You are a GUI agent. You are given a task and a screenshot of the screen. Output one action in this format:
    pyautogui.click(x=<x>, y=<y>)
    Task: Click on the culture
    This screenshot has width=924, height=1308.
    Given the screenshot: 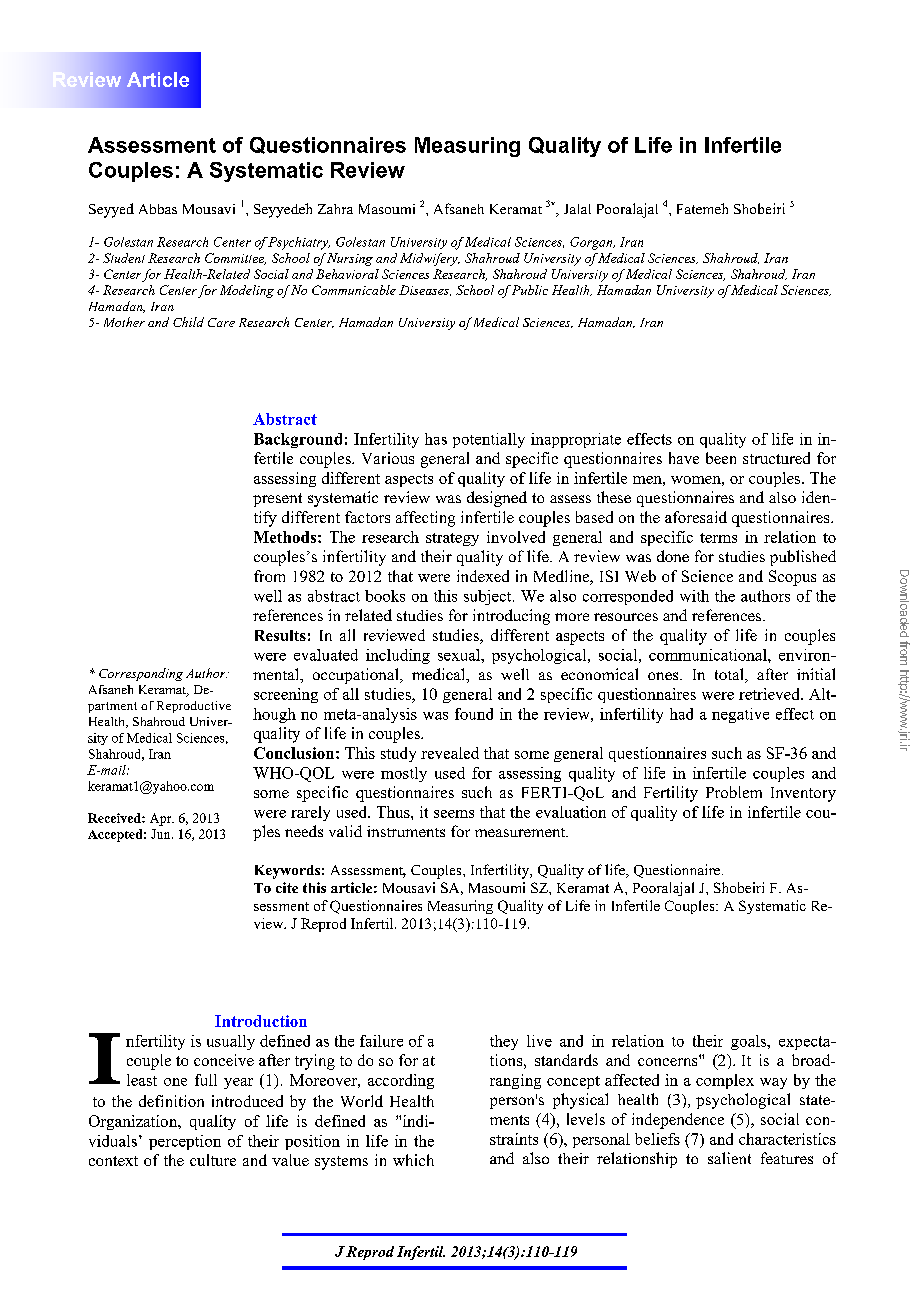 What is the action you would take?
    pyautogui.click(x=213, y=1160)
